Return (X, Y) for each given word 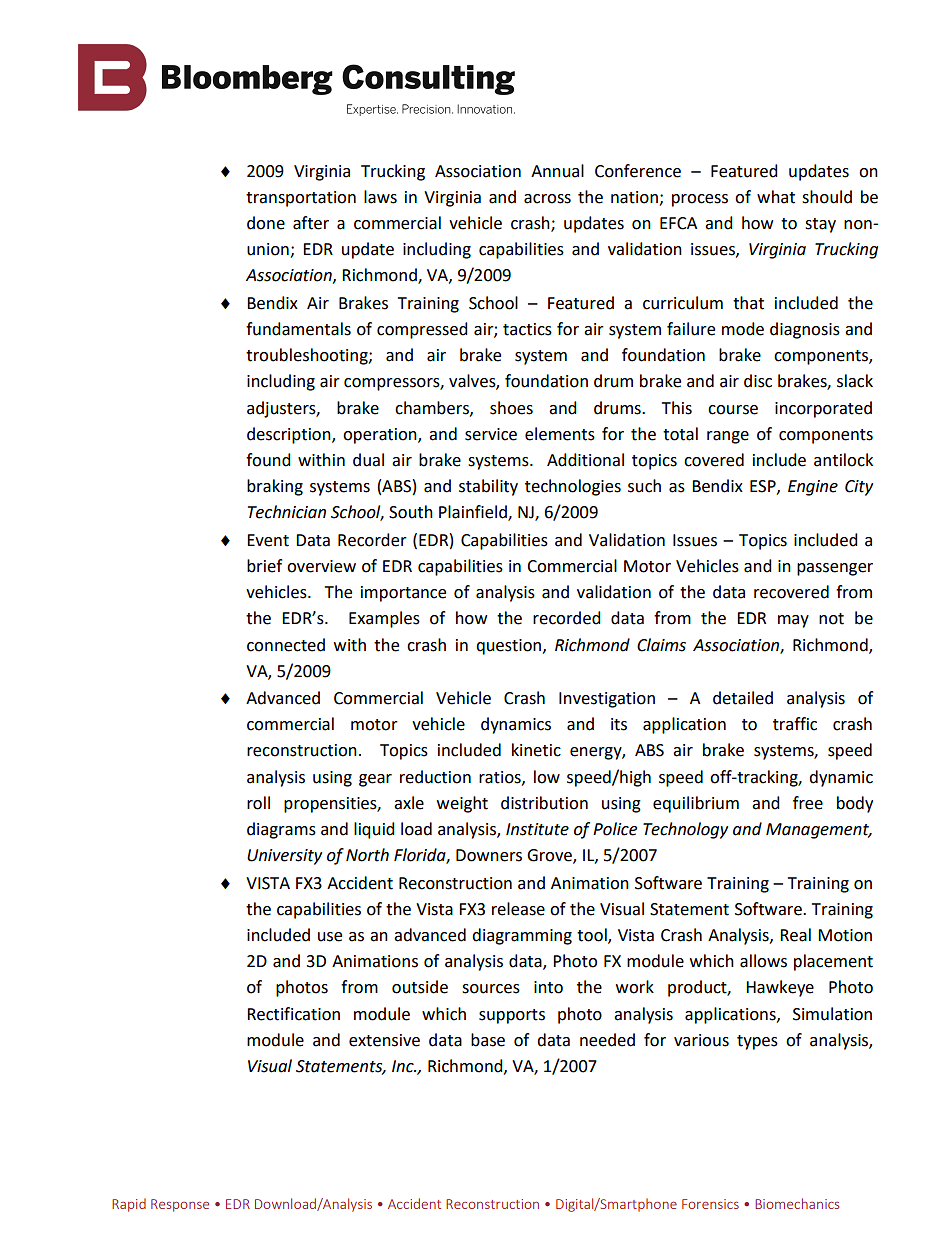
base (488, 1040)
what (776, 197)
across (547, 199)
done (266, 223)
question (508, 647)
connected (286, 645)
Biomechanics (797, 1203)
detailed (743, 698)
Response (180, 1205)
